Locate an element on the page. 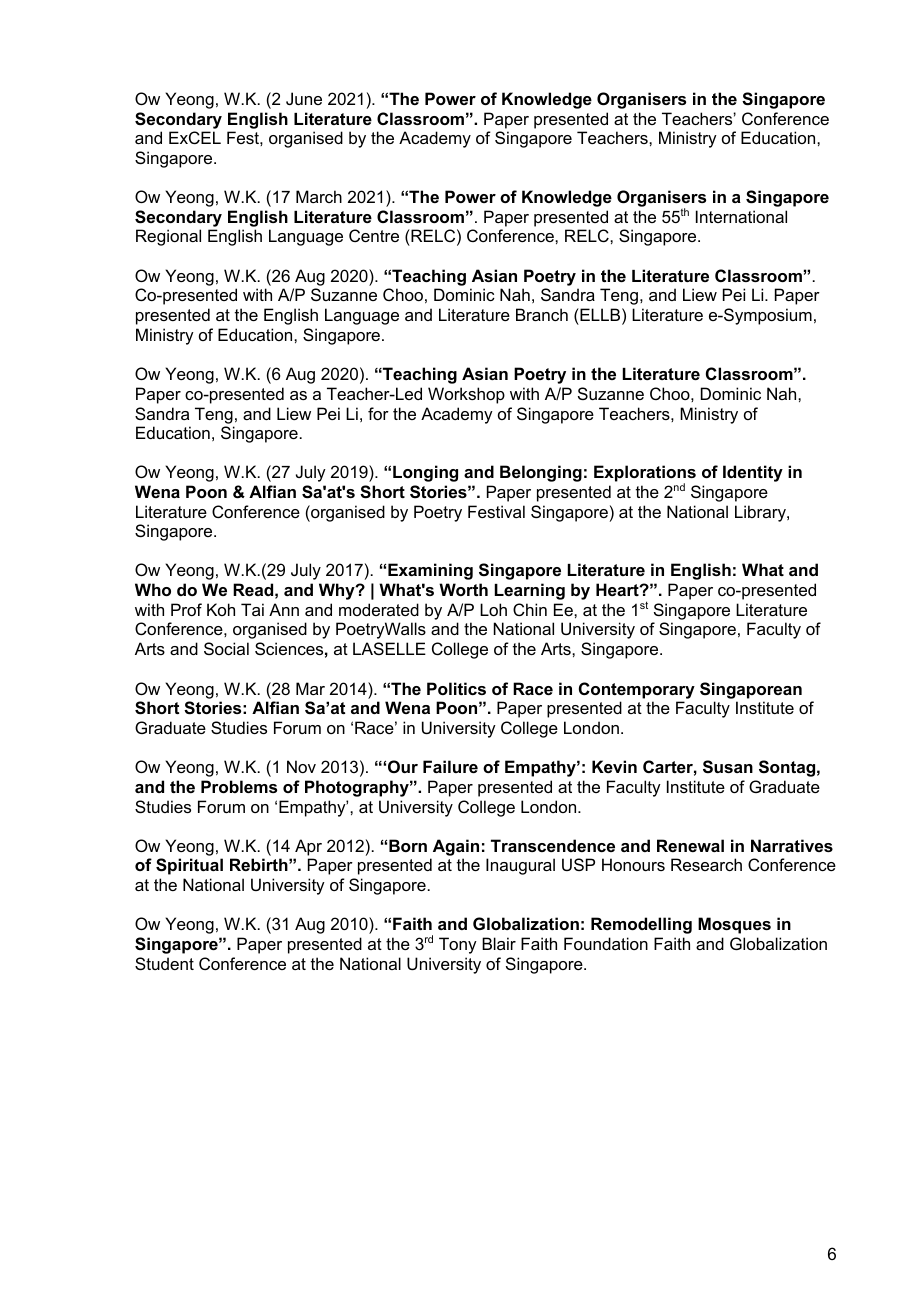 Image resolution: width=924 pixels, height=1308 pixels. Who is located at coordinates (153, 589).
